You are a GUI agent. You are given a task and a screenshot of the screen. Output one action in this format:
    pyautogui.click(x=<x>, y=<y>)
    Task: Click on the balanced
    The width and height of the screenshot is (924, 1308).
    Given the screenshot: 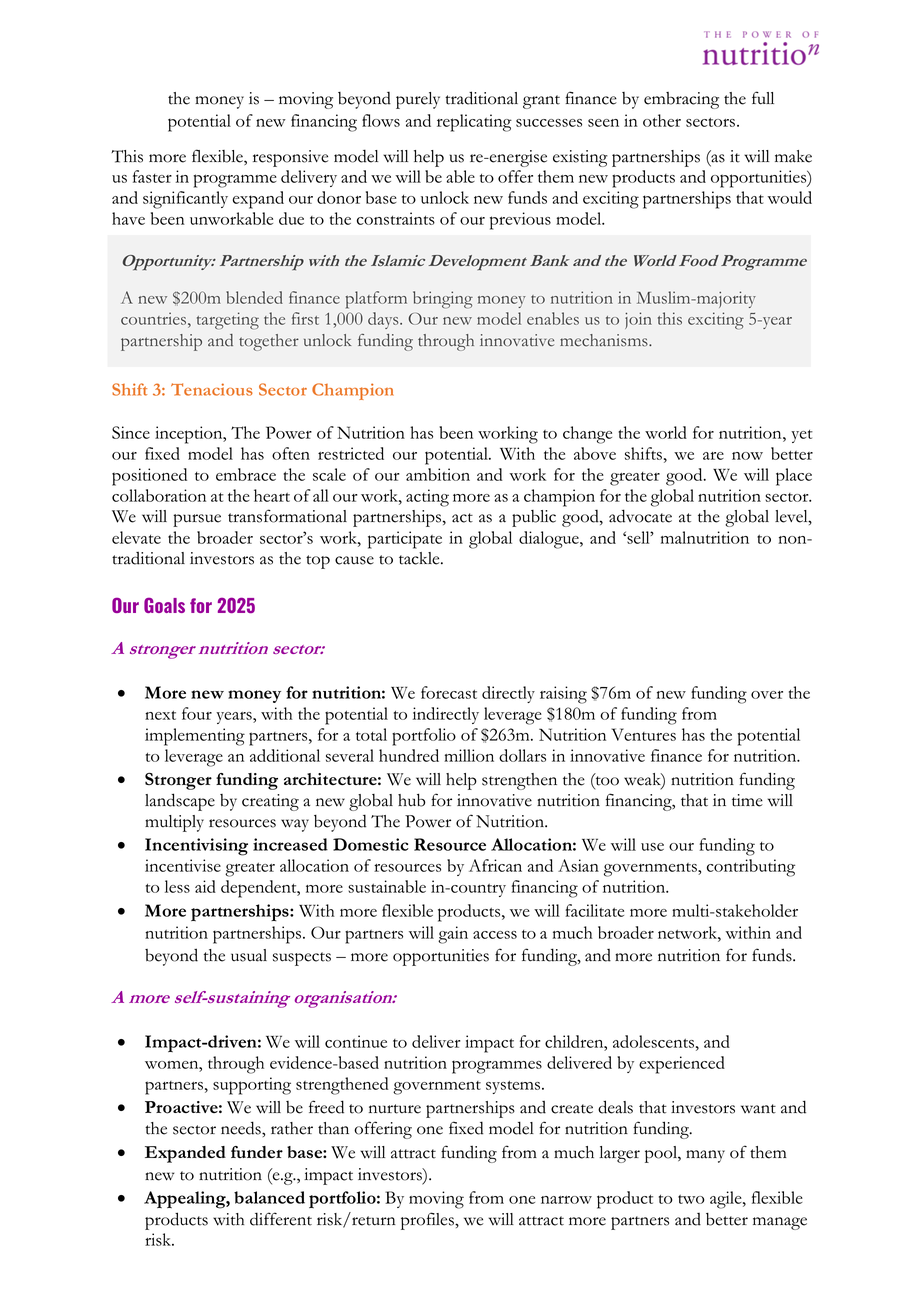 What is the action you would take?
    pyautogui.click(x=269, y=1197)
